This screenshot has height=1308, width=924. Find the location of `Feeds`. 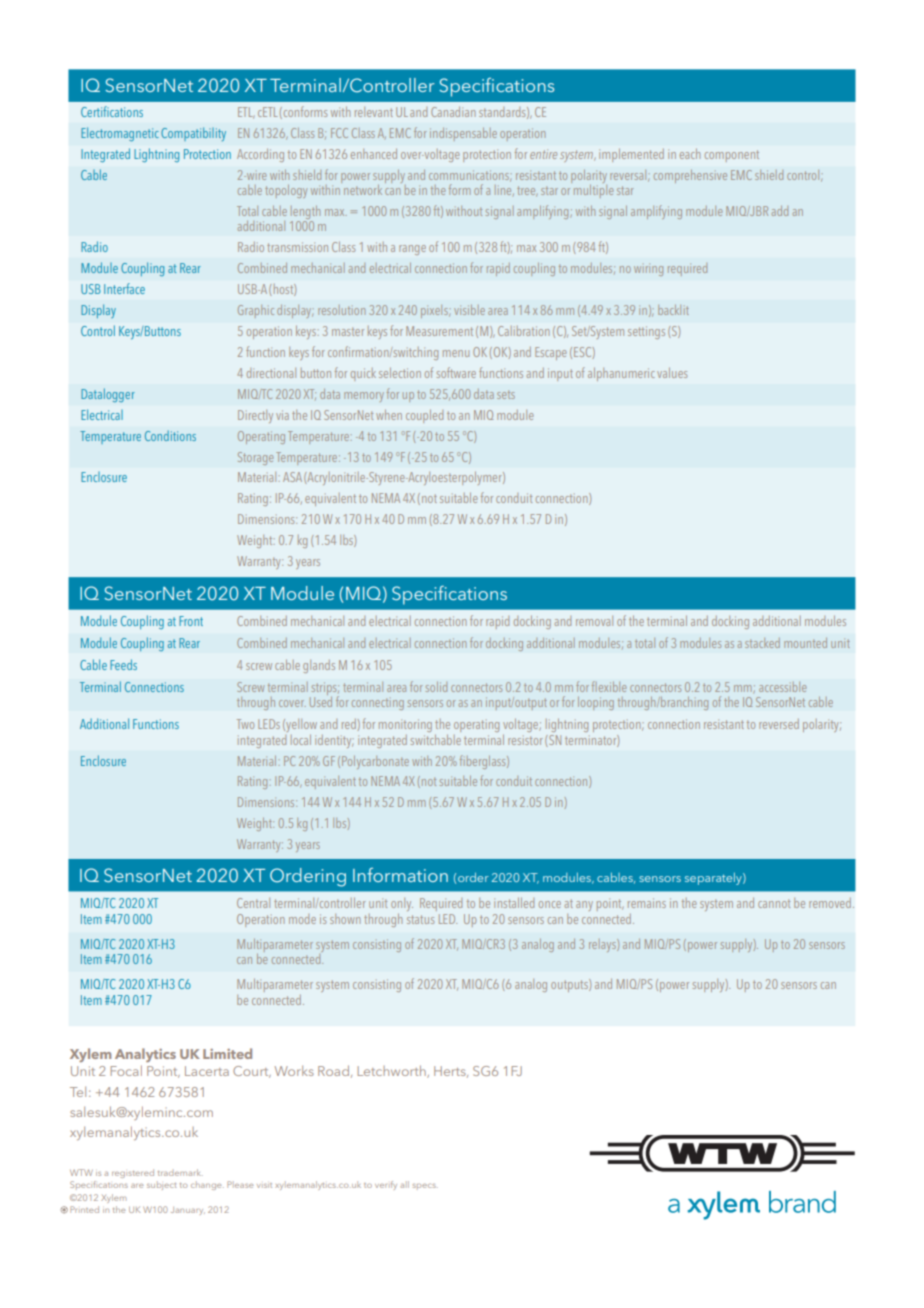

Feeds is located at coordinates (123, 664).
